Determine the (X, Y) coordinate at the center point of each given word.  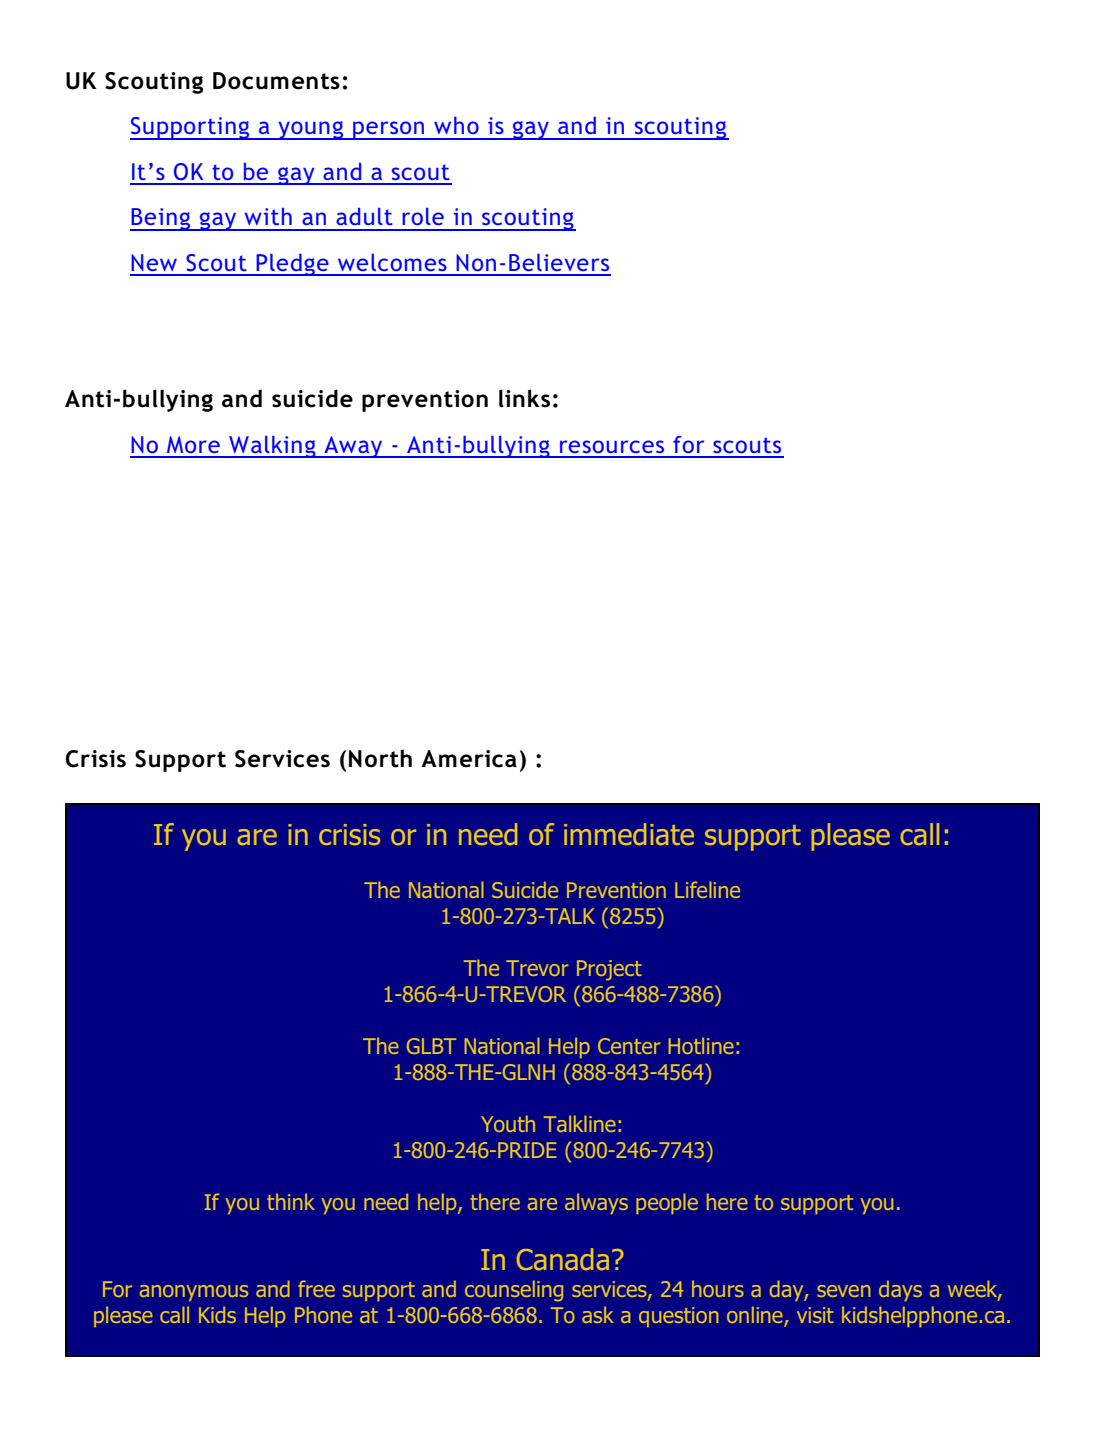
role (423, 216)
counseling (514, 1291)
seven (844, 1291)
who (456, 125)
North (380, 758)
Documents (276, 81)
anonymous (194, 1293)
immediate (629, 834)
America (469, 759)
